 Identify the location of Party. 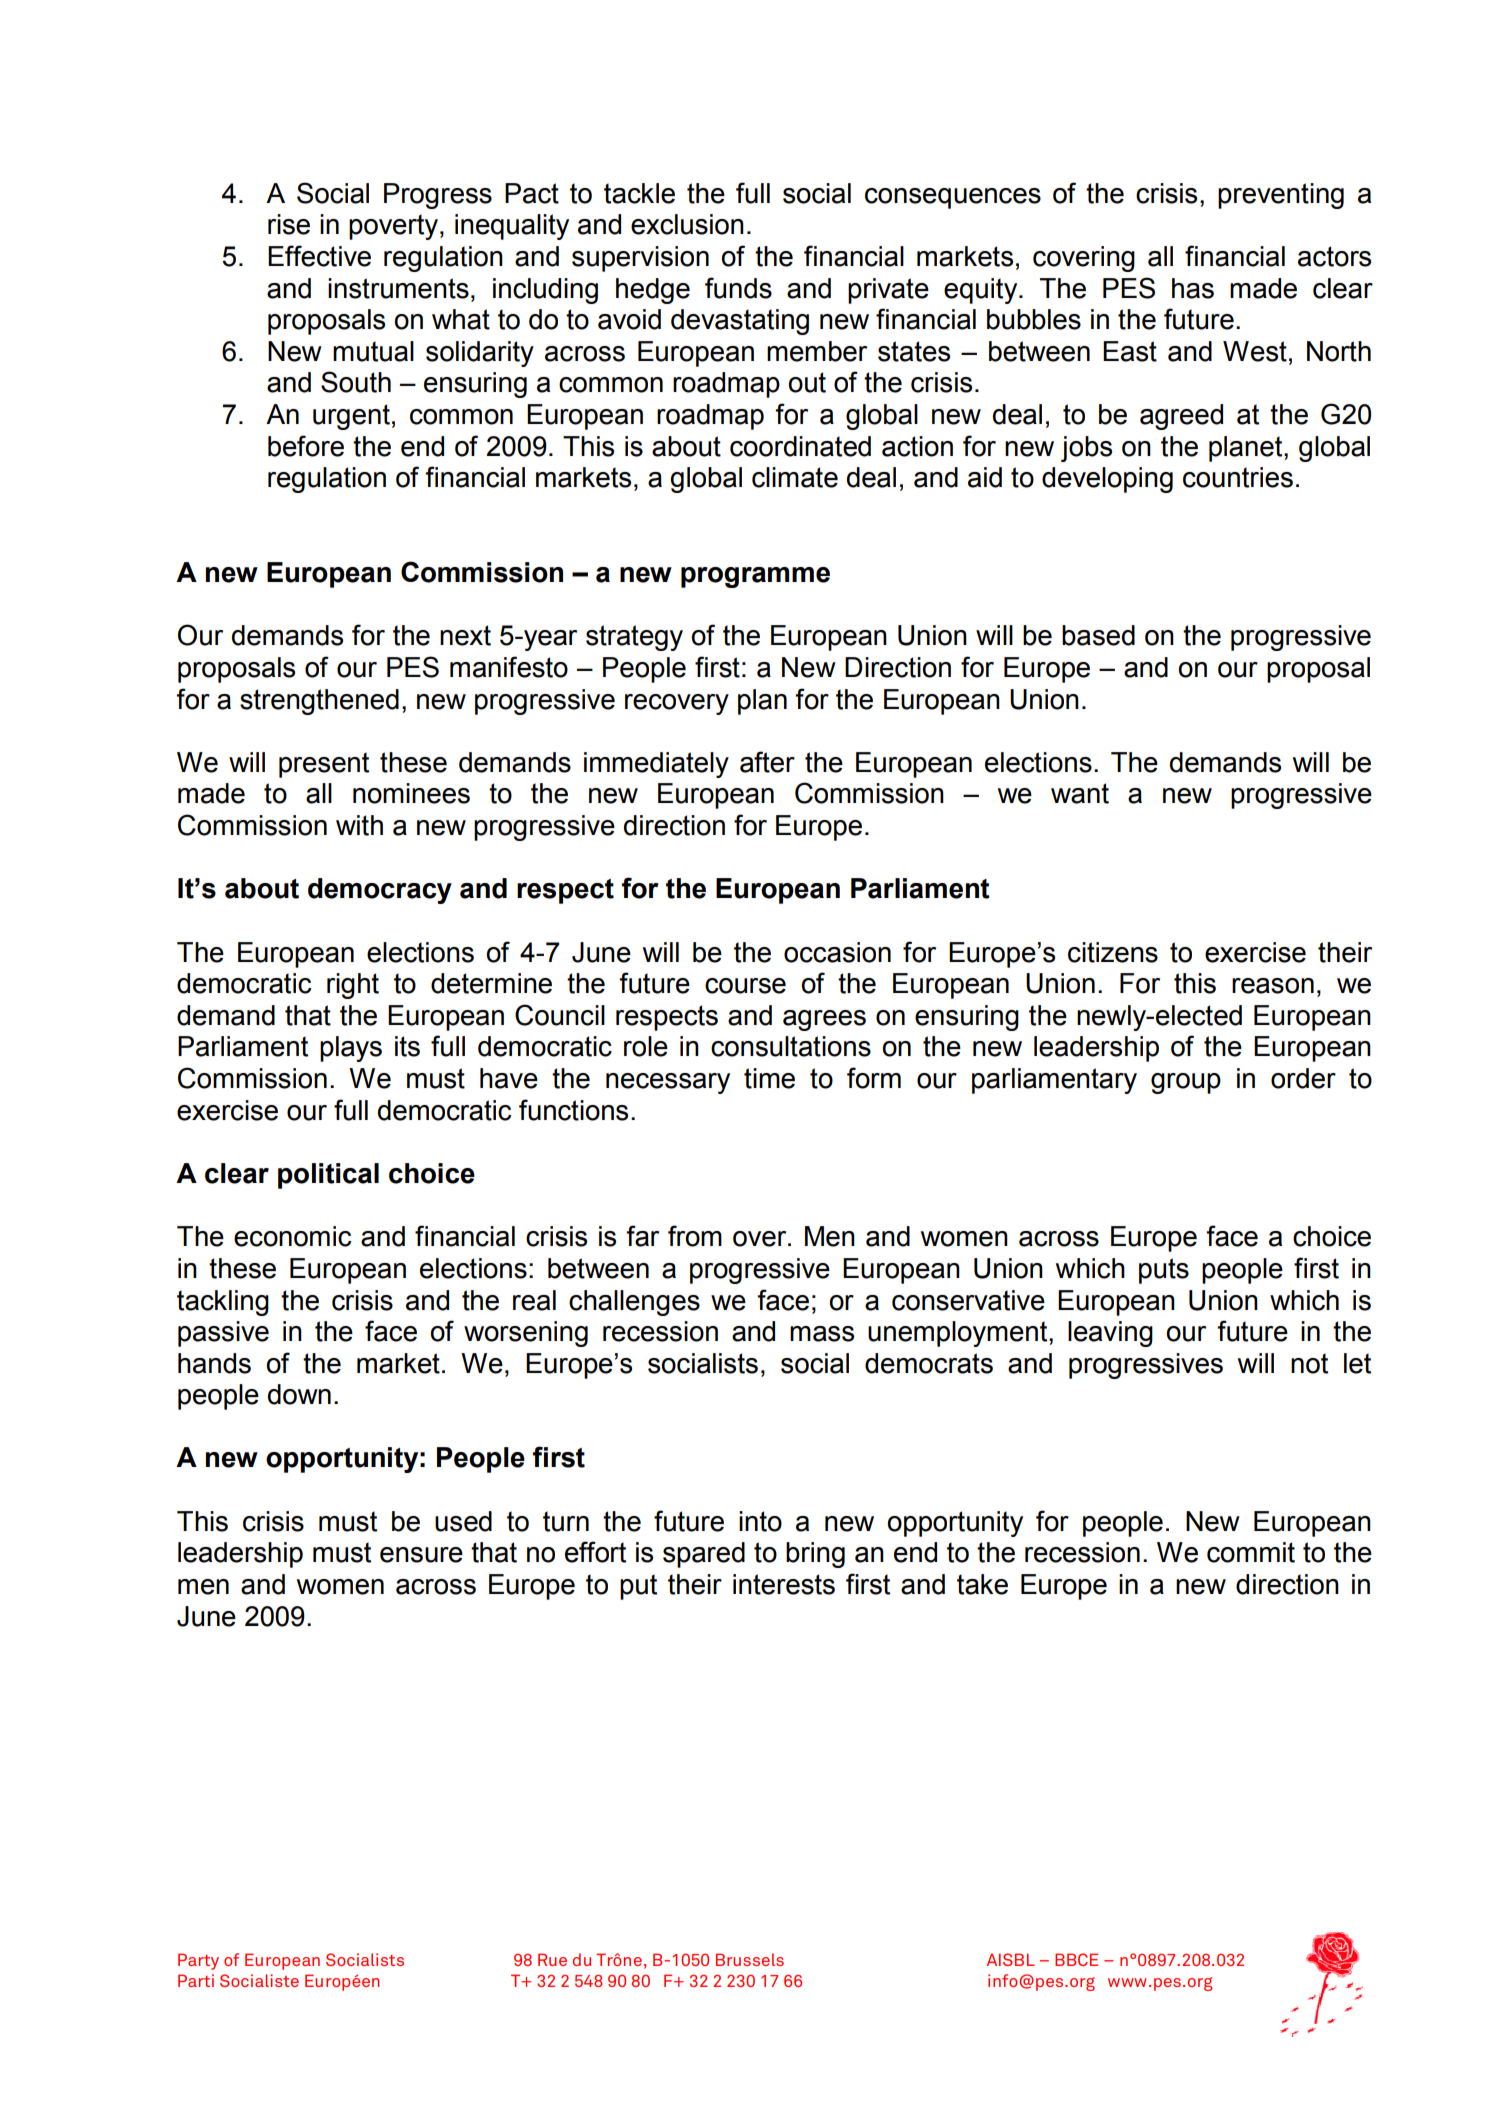
(198, 1961).
